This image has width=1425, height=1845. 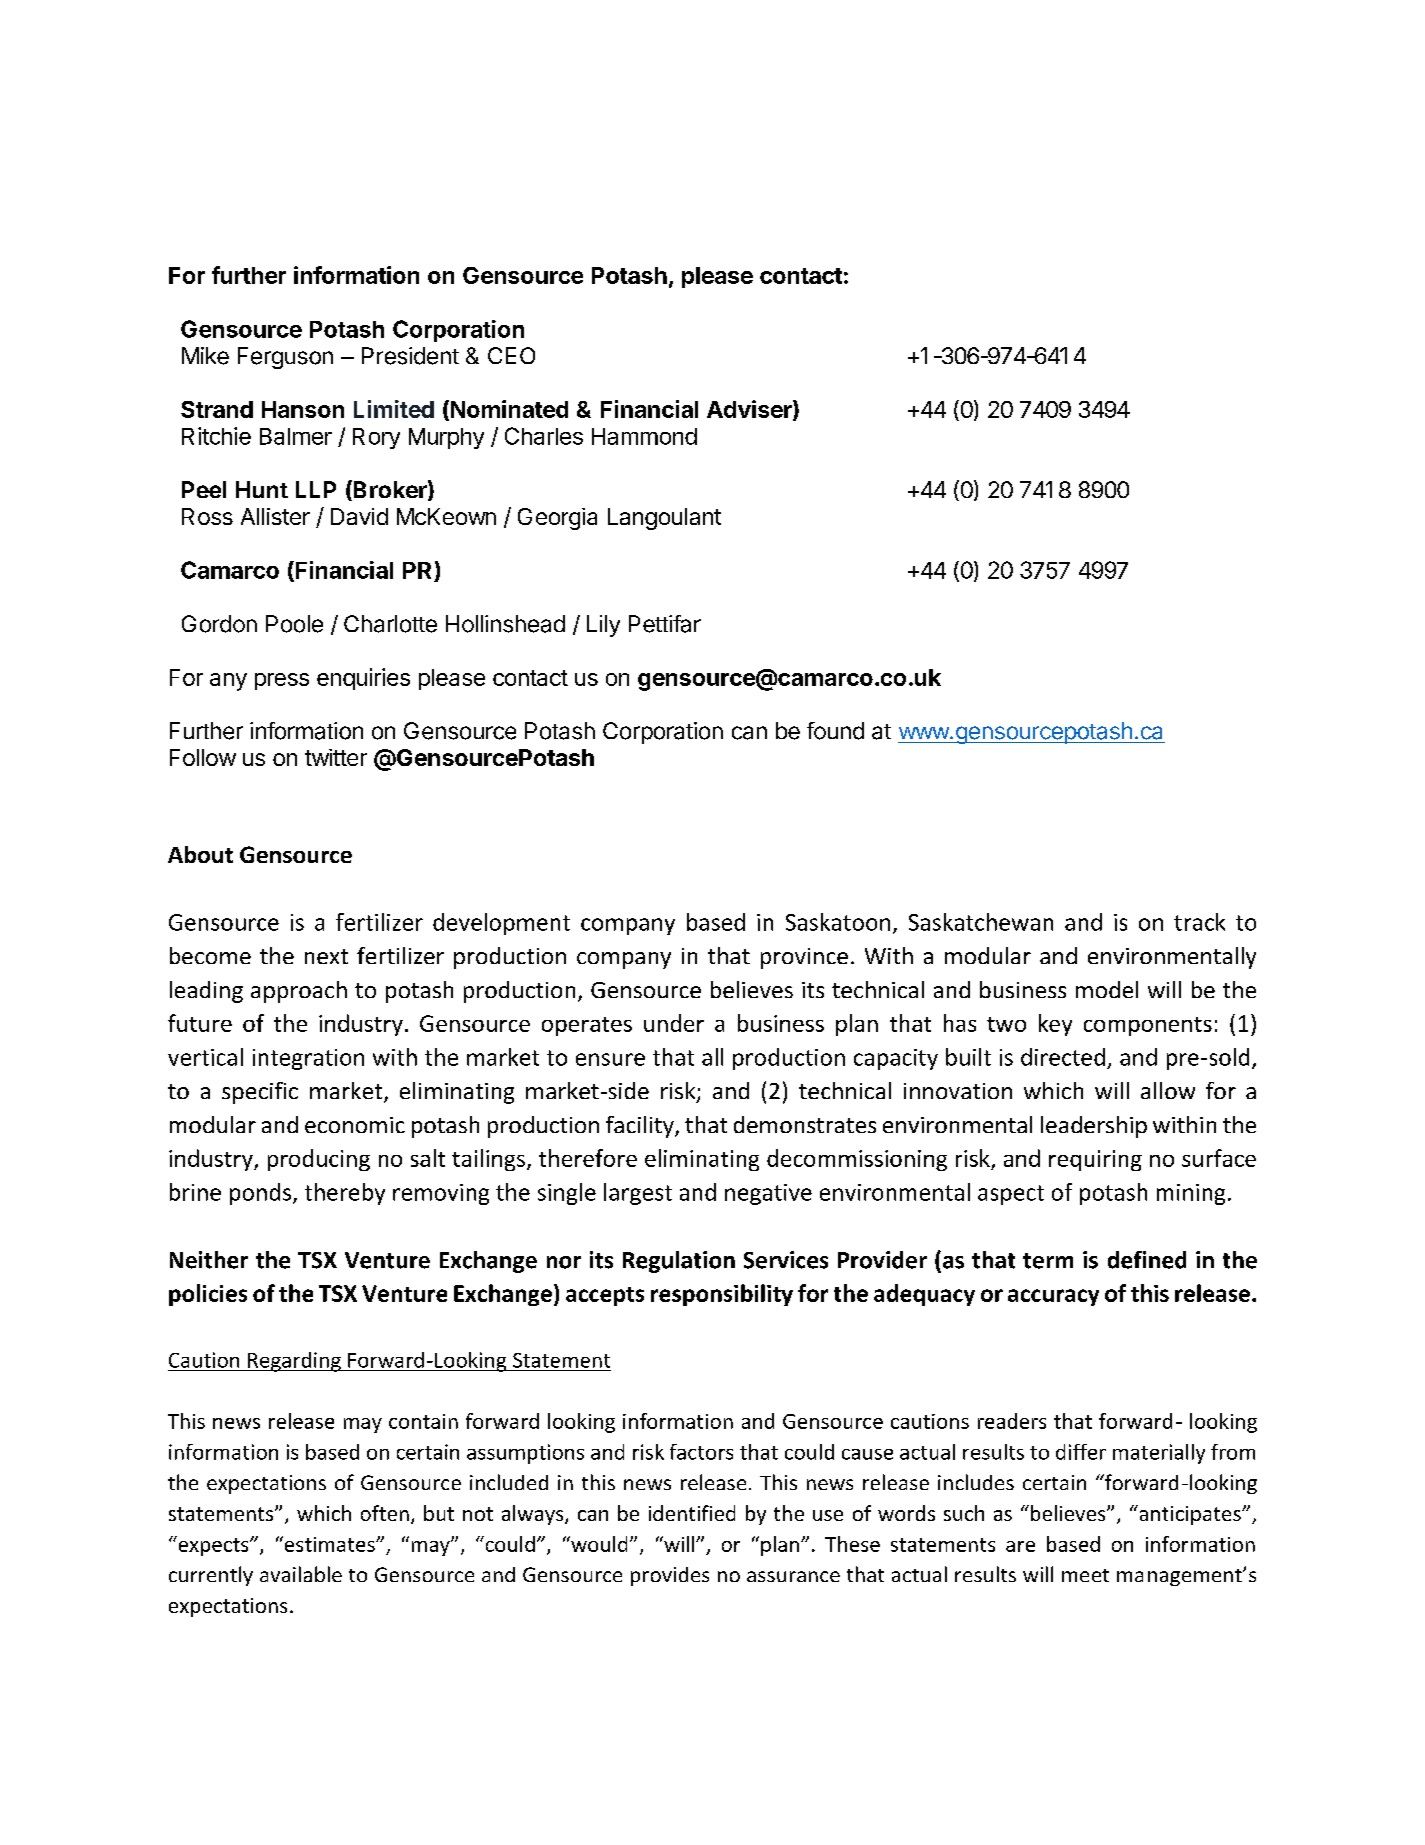 What do you see at coordinates (750, 410) in the image?
I see `Adviser` at bounding box center [750, 410].
